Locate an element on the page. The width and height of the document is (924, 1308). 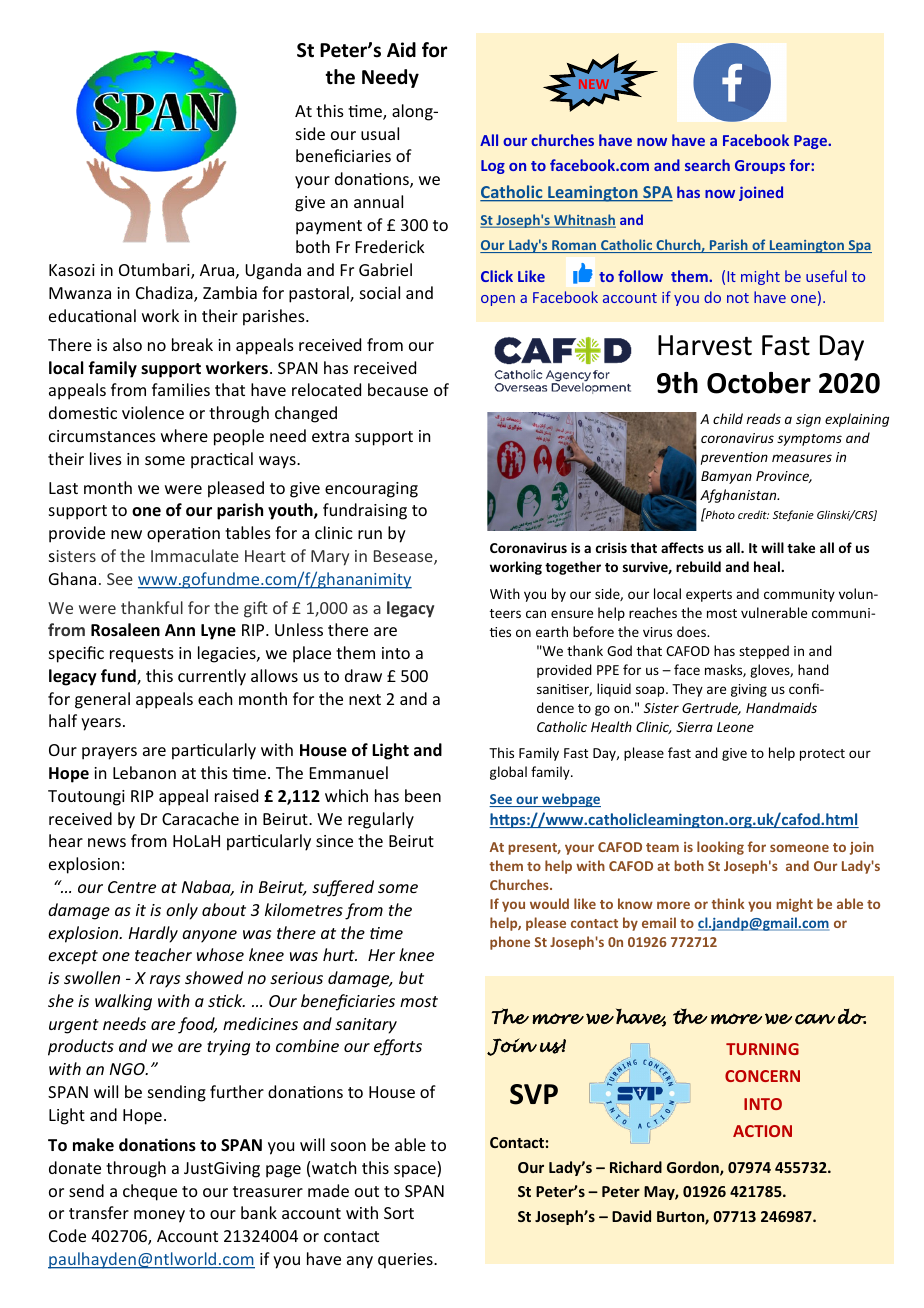
general is located at coordinates (102, 700).
